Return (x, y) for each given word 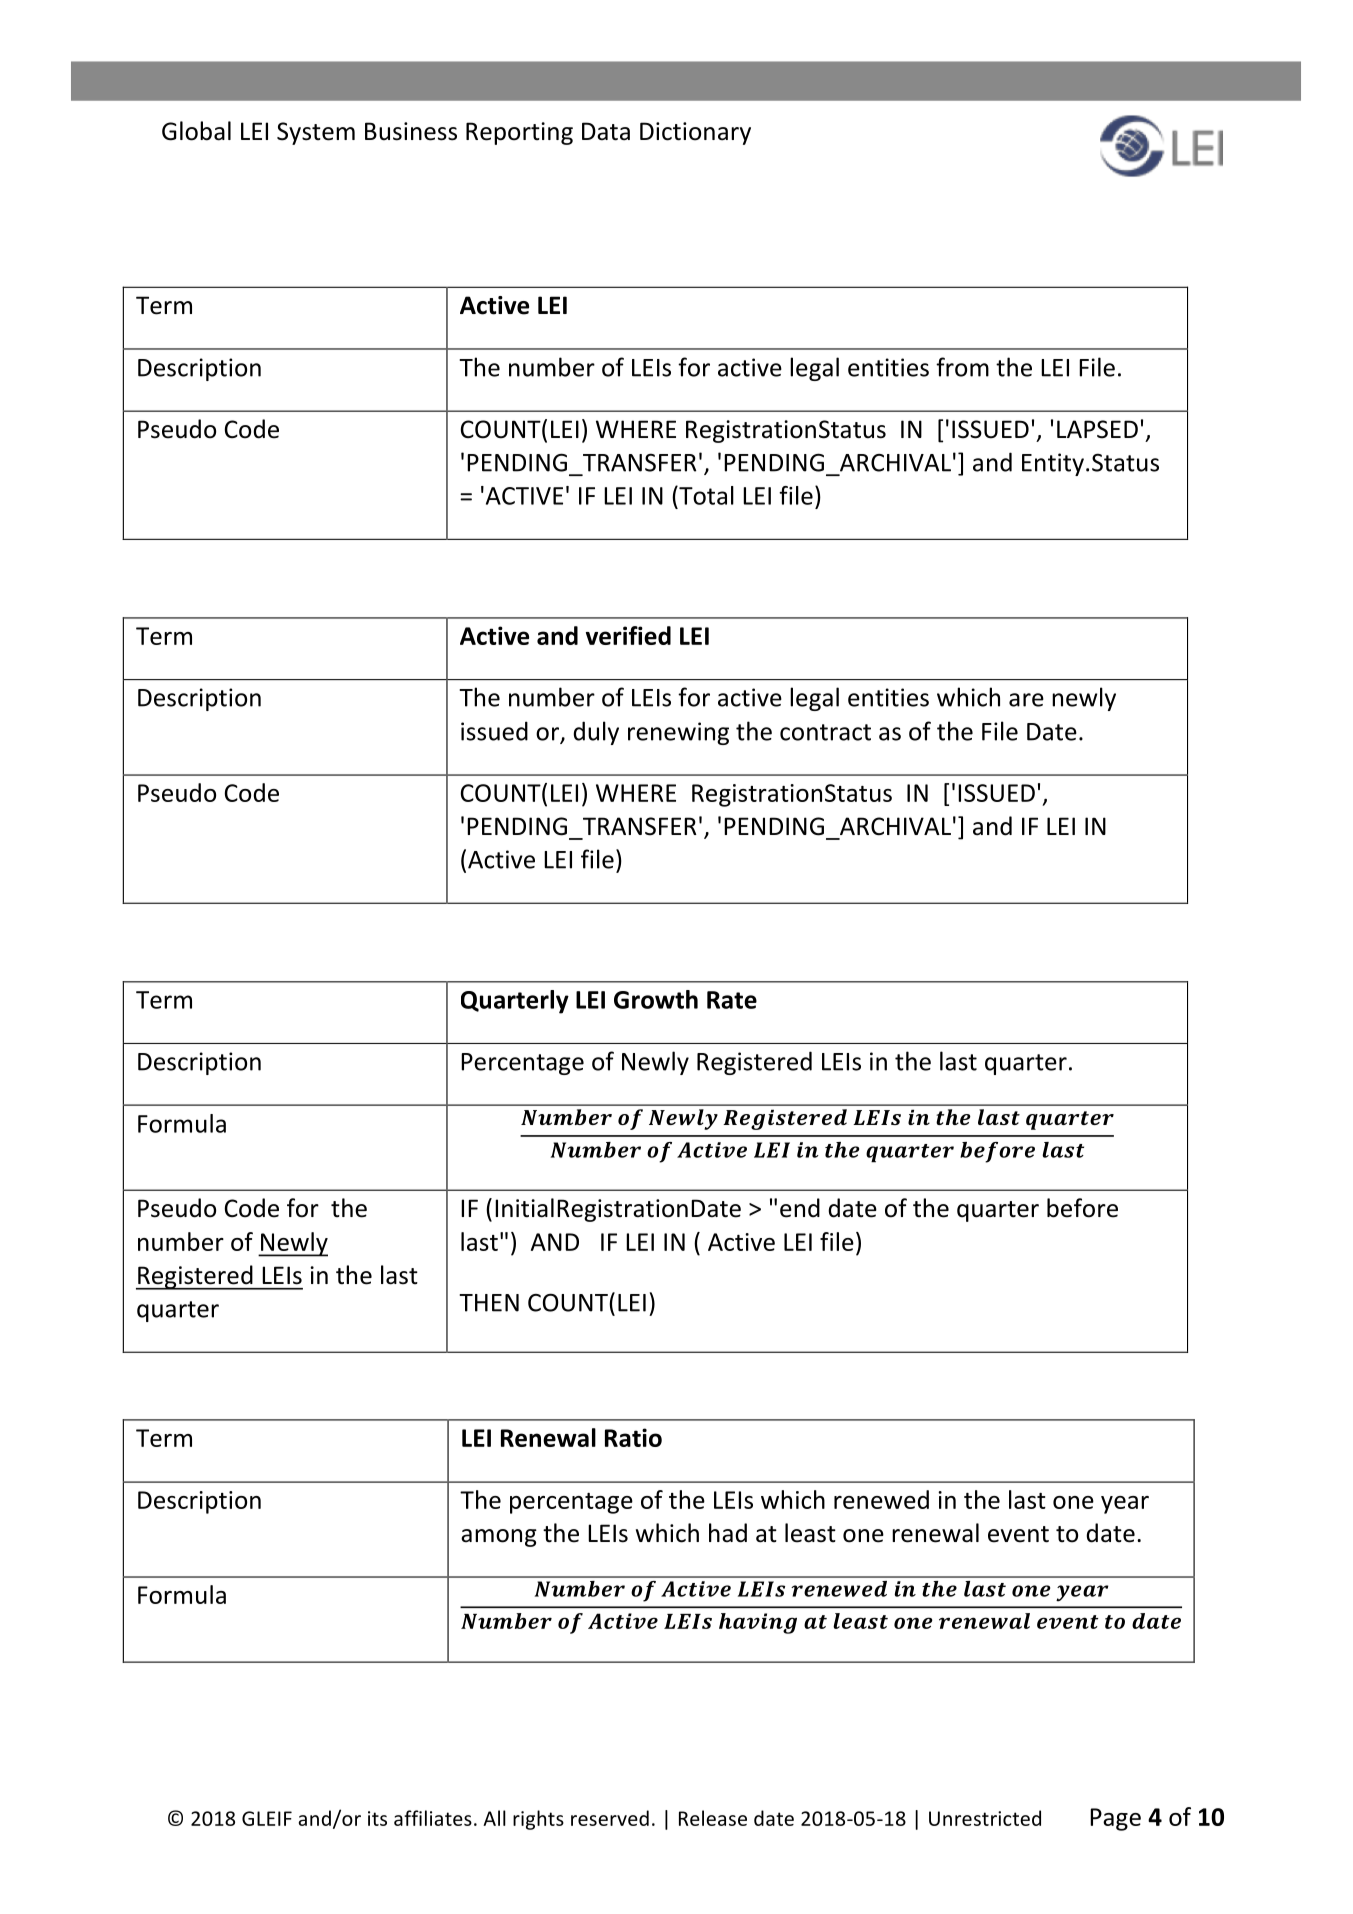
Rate (732, 1000)
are (1026, 700)
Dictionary (695, 133)
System (316, 133)
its (377, 1818)
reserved (610, 1818)
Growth (656, 999)
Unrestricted (985, 1818)
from (962, 367)
